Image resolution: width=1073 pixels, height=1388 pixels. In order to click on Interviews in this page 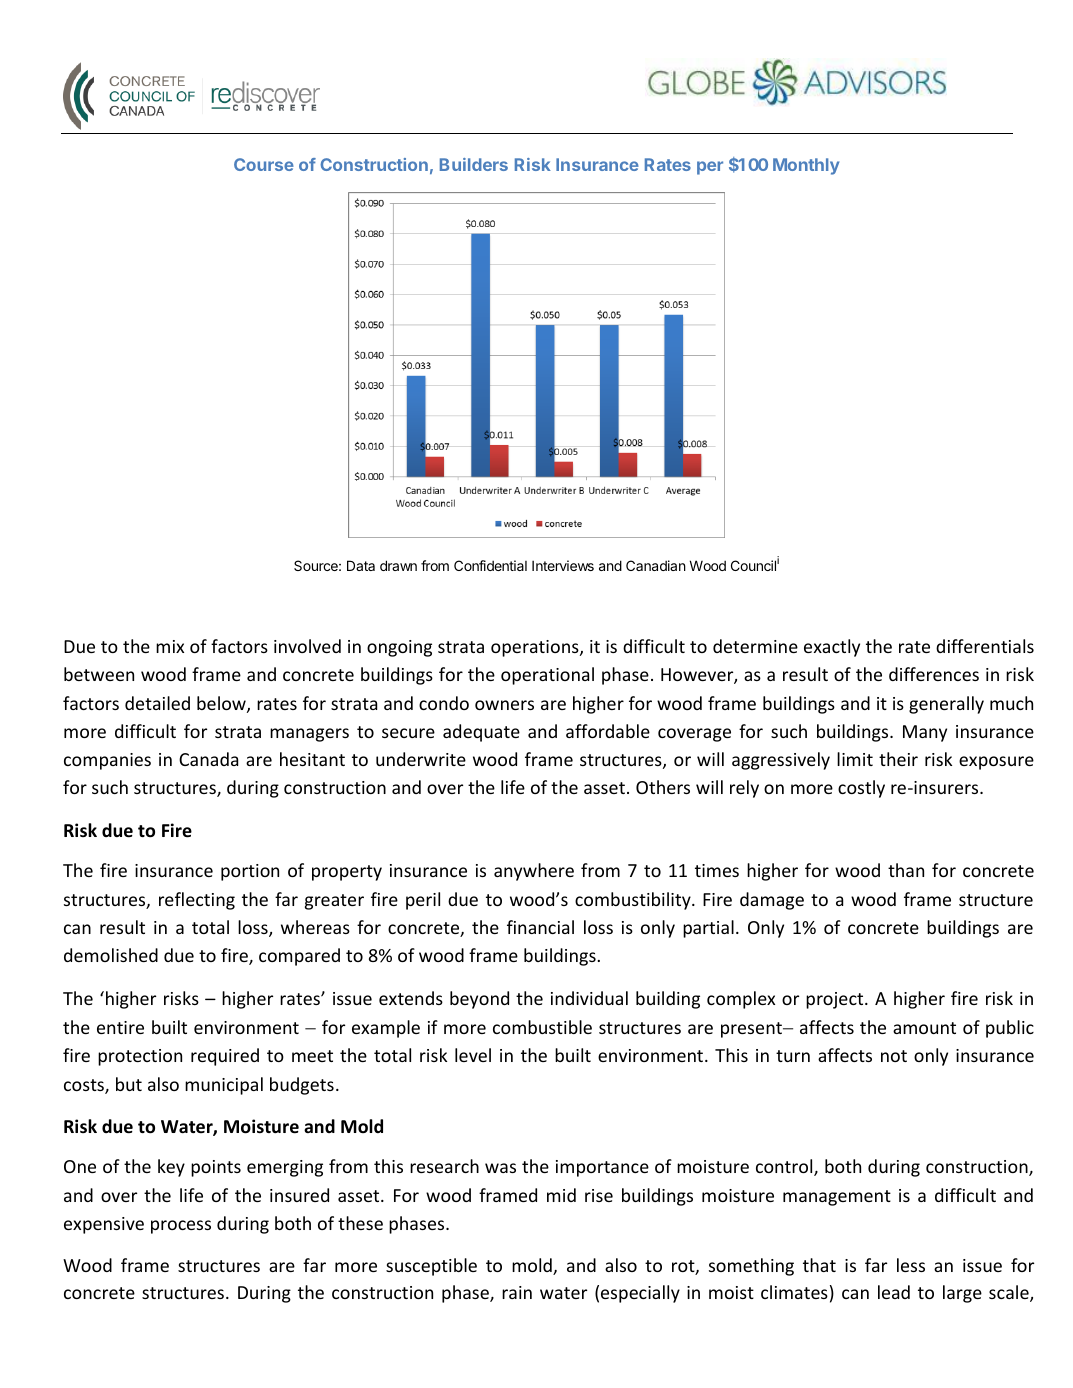, I will do `click(563, 565)`.
